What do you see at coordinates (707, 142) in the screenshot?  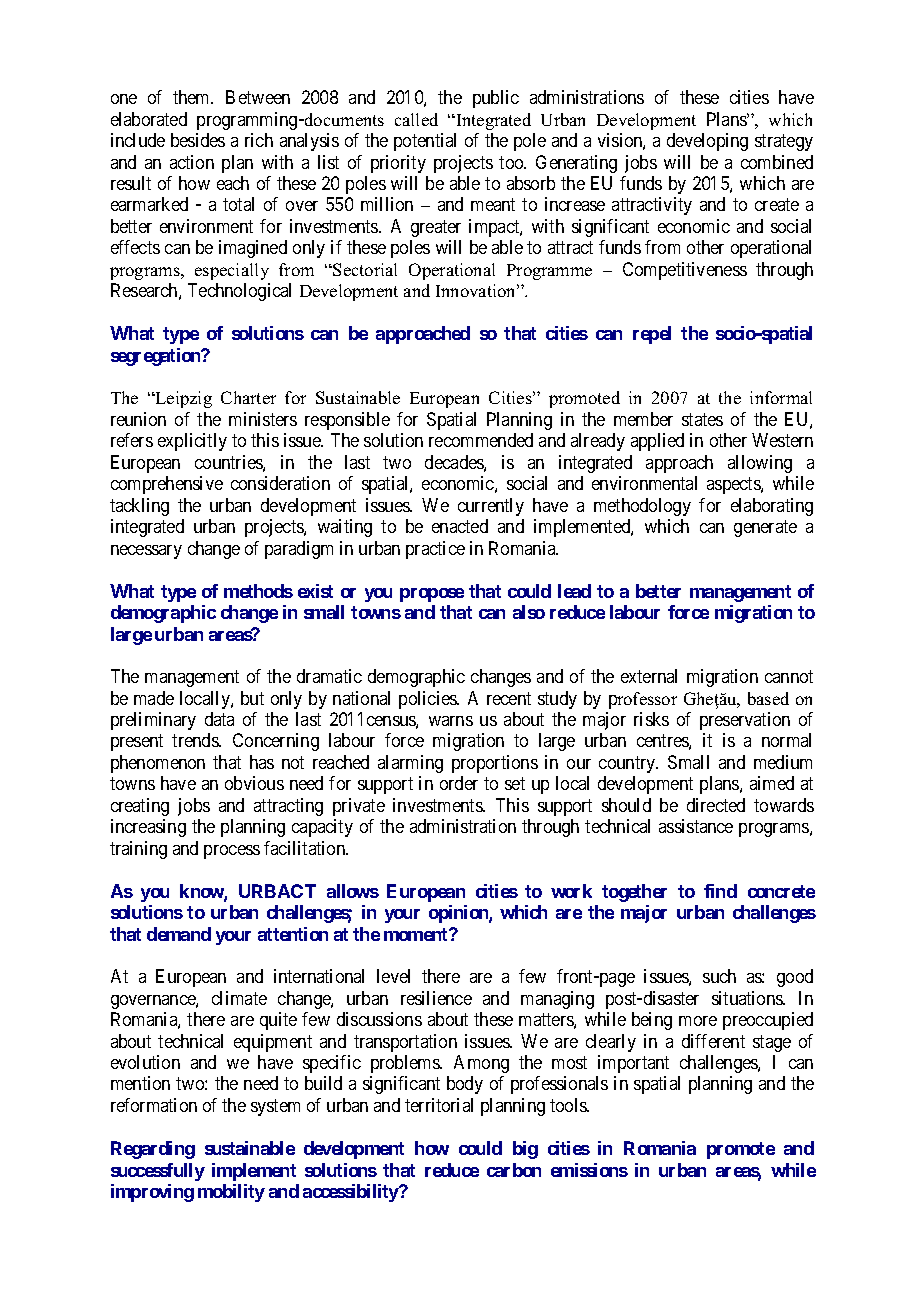 I see `developing` at bounding box center [707, 142].
